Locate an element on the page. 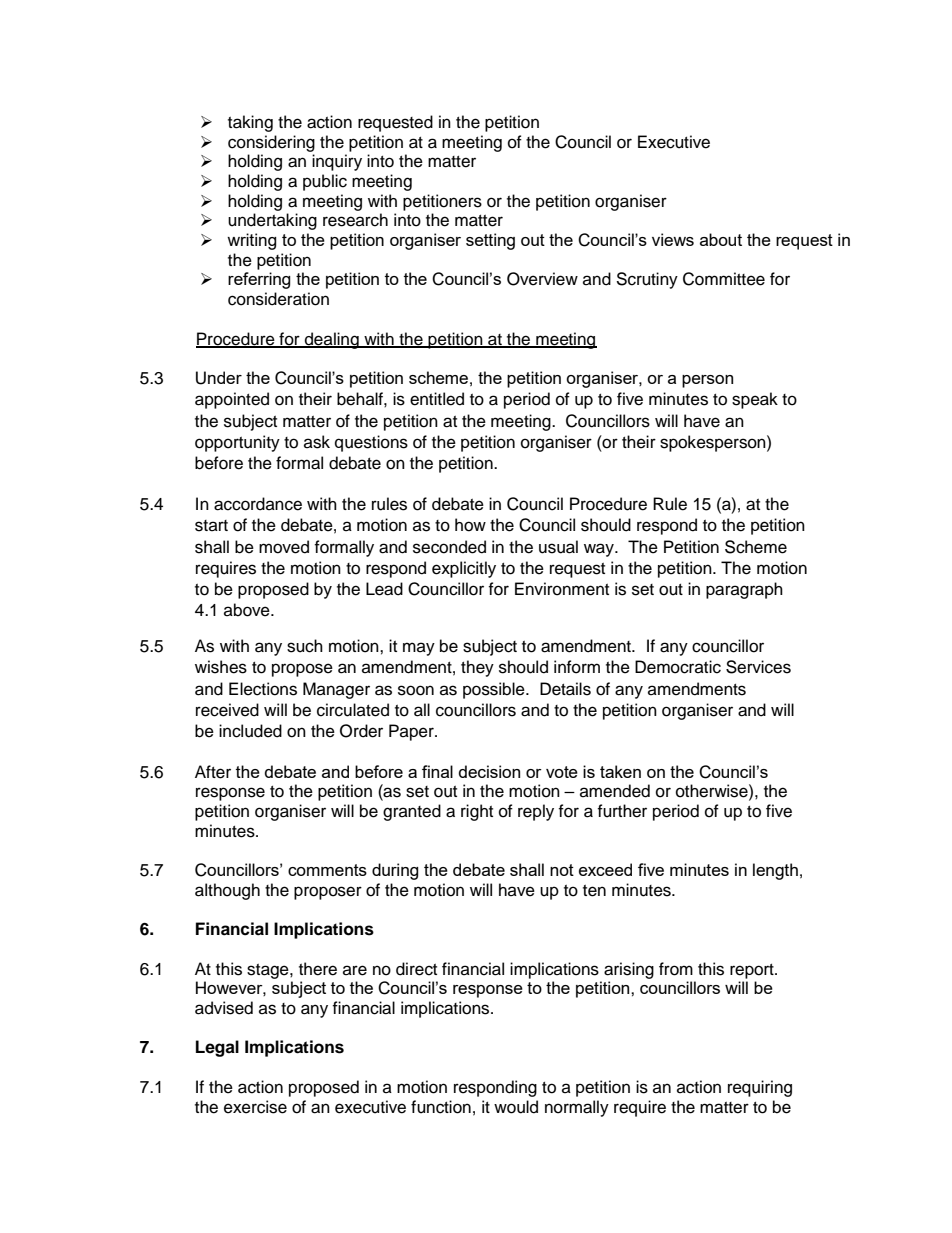 The image size is (952, 1233). would is located at coordinates (516, 1107).
